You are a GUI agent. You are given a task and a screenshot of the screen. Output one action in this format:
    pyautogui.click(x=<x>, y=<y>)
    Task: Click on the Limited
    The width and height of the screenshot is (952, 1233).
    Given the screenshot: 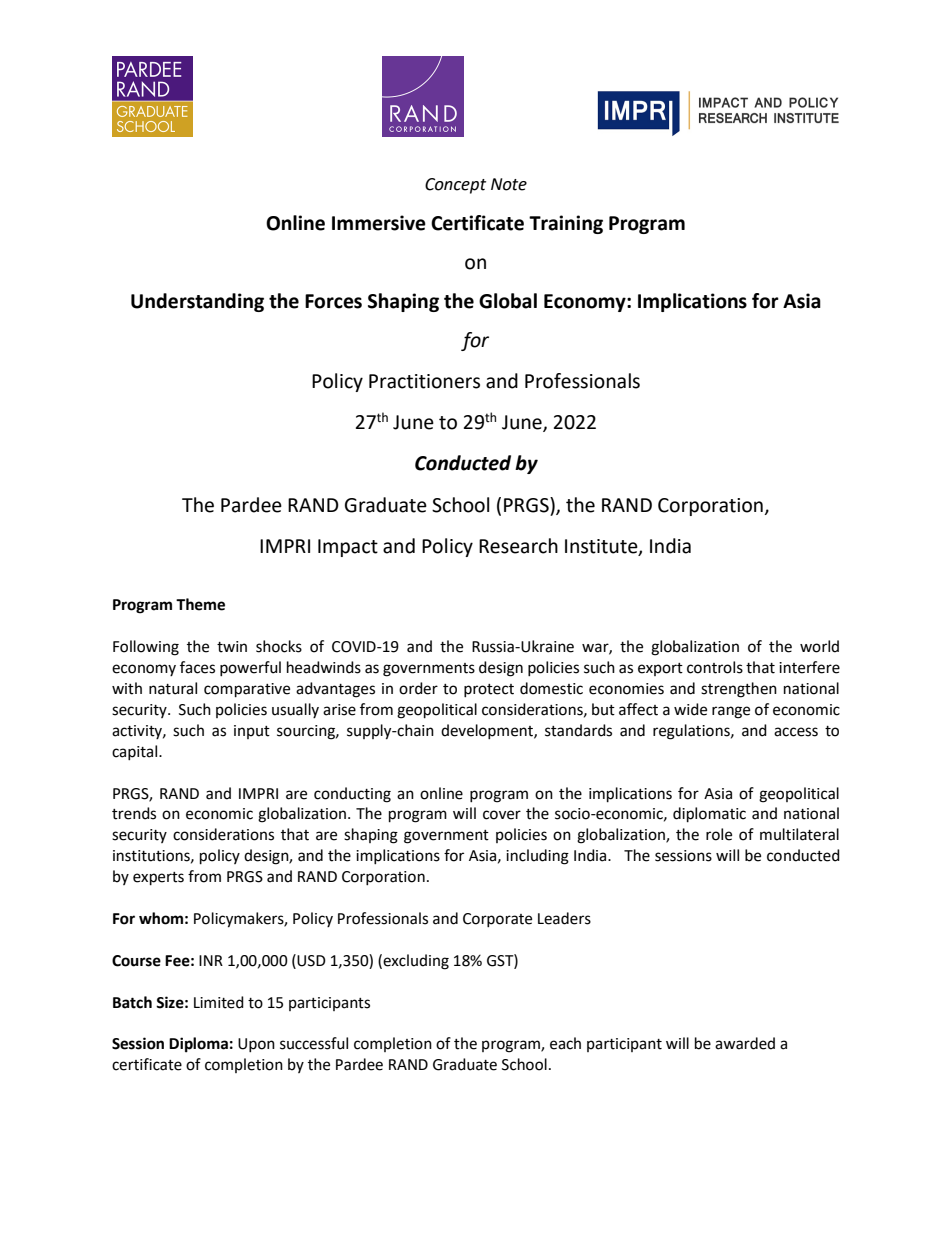 What is the action you would take?
    pyautogui.click(x=219, y=1002)
